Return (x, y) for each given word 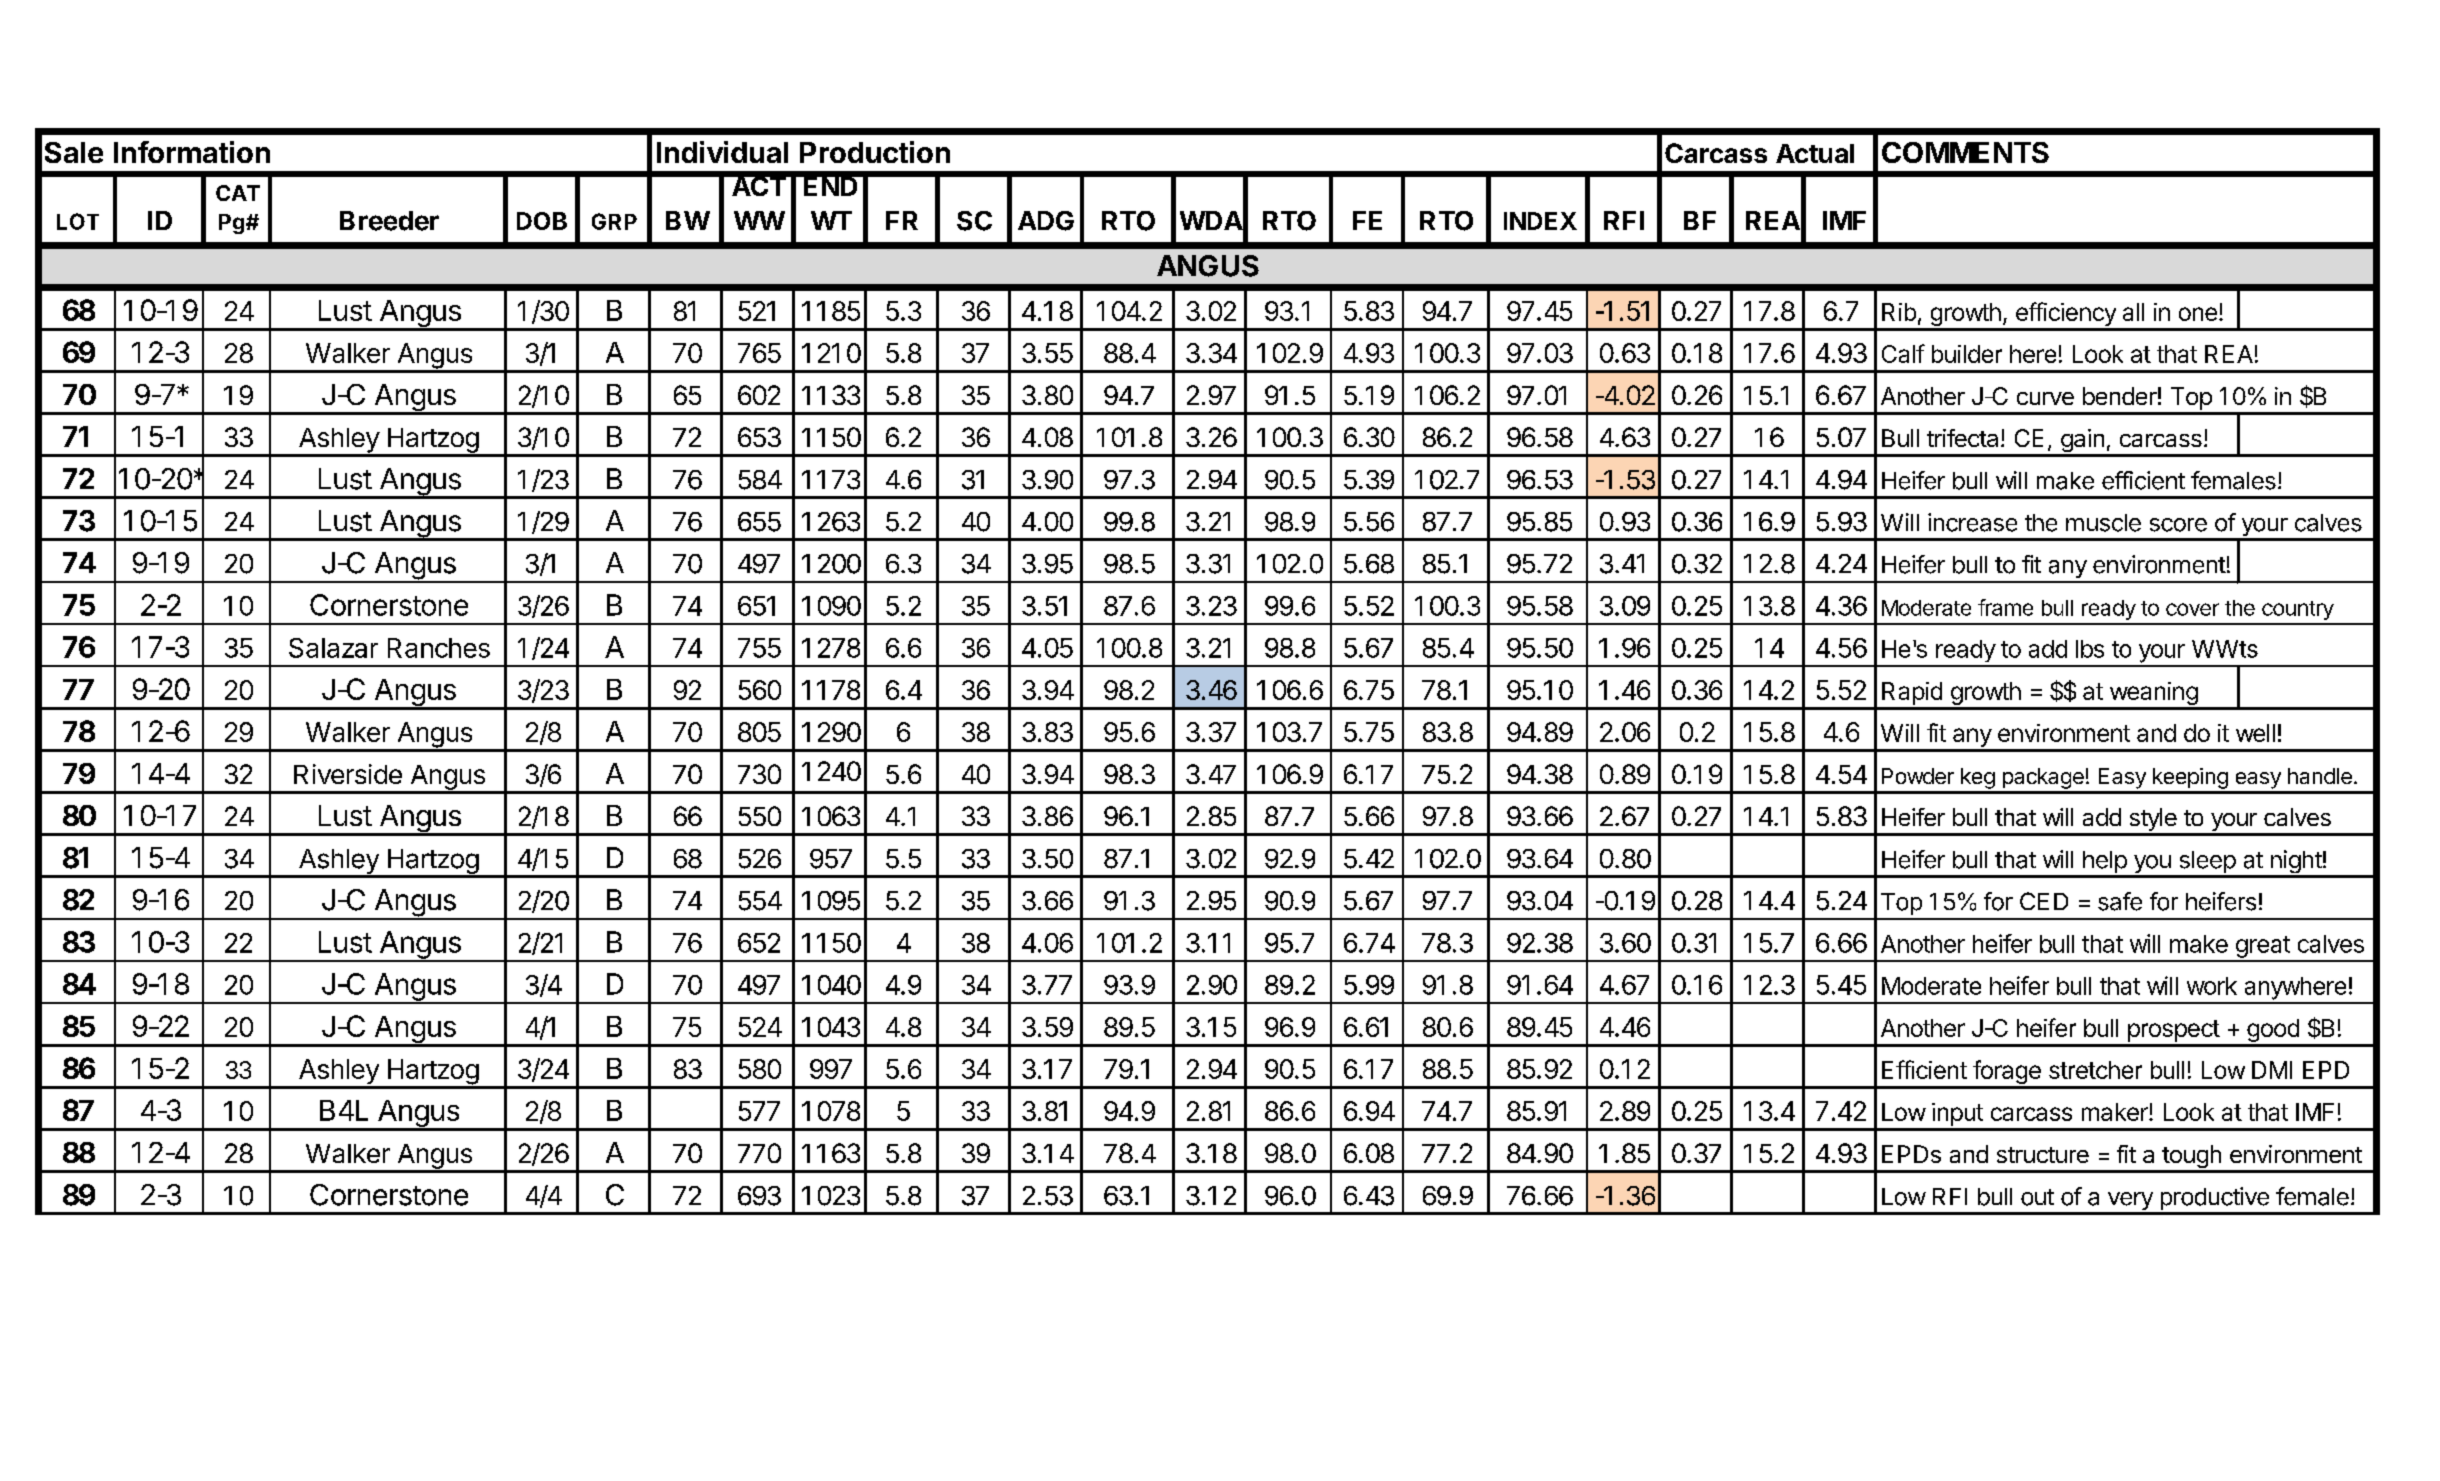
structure (2043, 1155)
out (2037, 1197)
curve (2045, 398)
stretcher (2095, 1070)
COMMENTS (1965, 152)
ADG (1046, 221)
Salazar (333, 648)
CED (2044, 901)
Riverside (348, 774)
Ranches (439, 648)
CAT (238, 193)
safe (2120, 901)
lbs (2090, 649)
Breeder (389, 221)
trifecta (1962, 438)
